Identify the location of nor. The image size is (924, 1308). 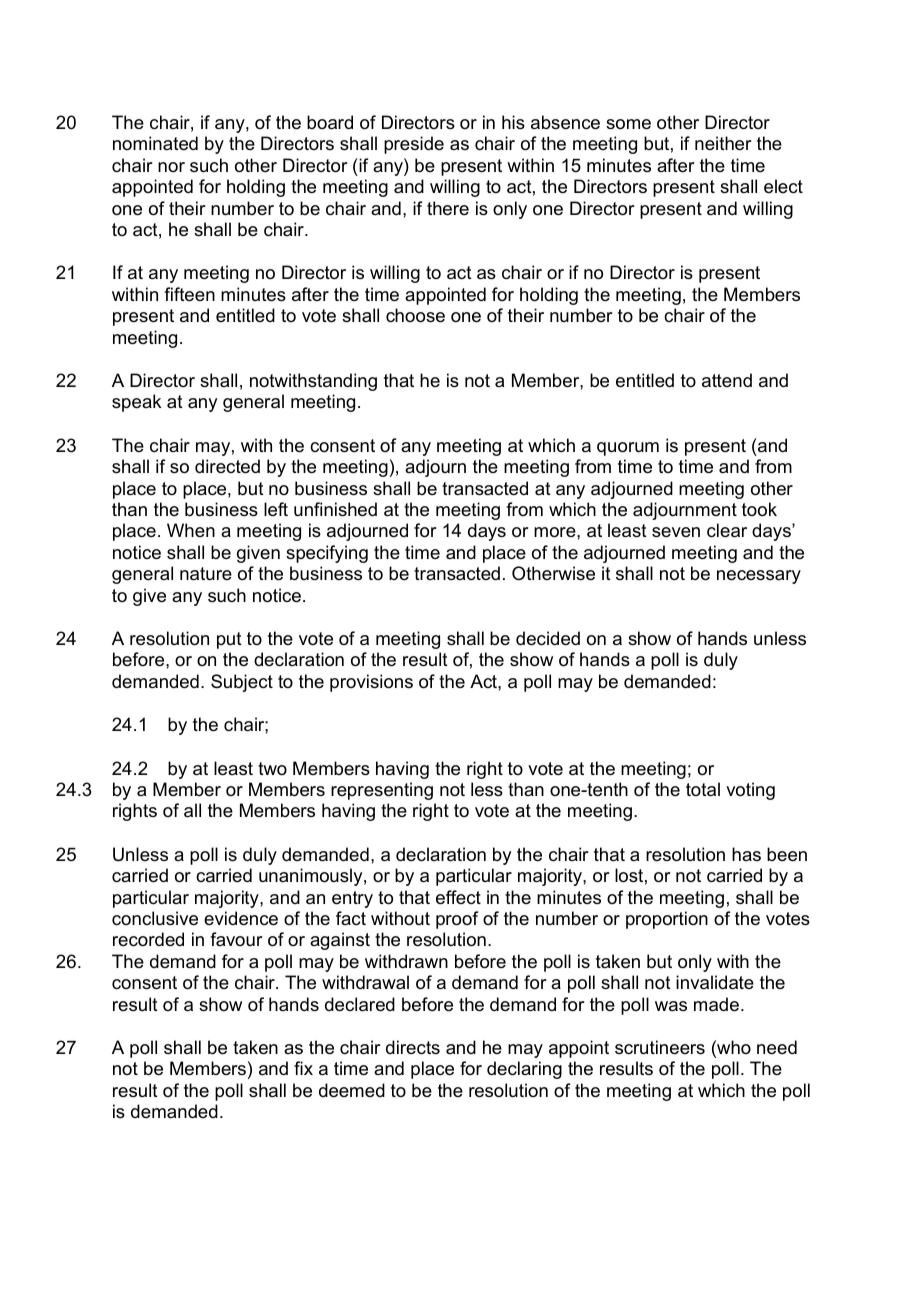
(171, 167).
